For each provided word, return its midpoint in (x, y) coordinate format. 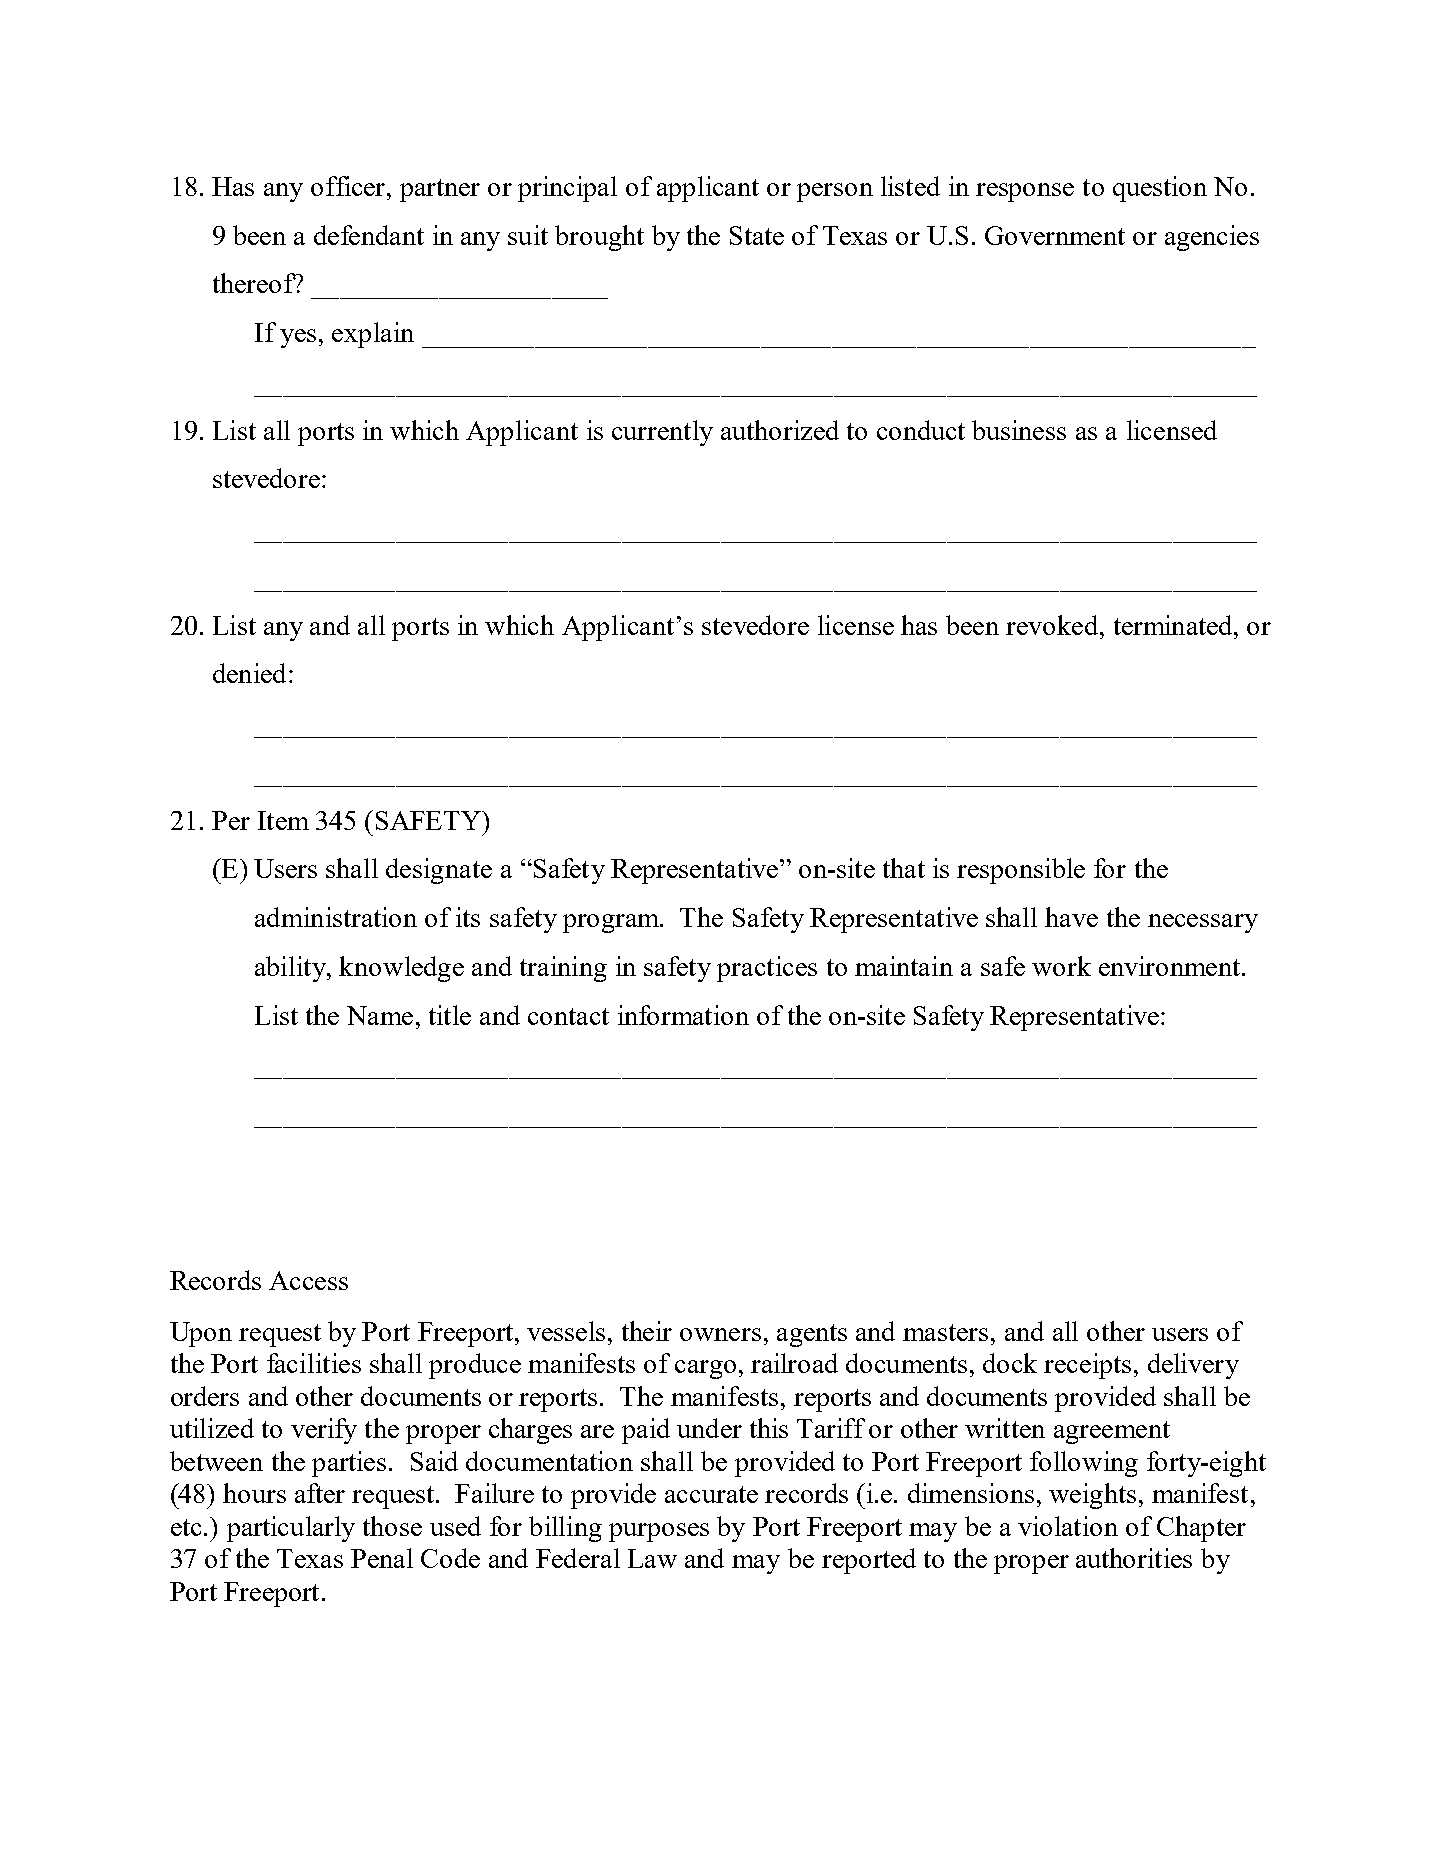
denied (249, 673)
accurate (711, 1494)
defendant (369, 235)
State (757, 235)
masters (945, 1332)
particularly (291, 1529)
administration (336, 917)
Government (1055, 235)
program (612, 923)
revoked (1053, 625)
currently (662, 433)
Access (308, 1280)
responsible (1021, 871)
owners (720, 1334)
